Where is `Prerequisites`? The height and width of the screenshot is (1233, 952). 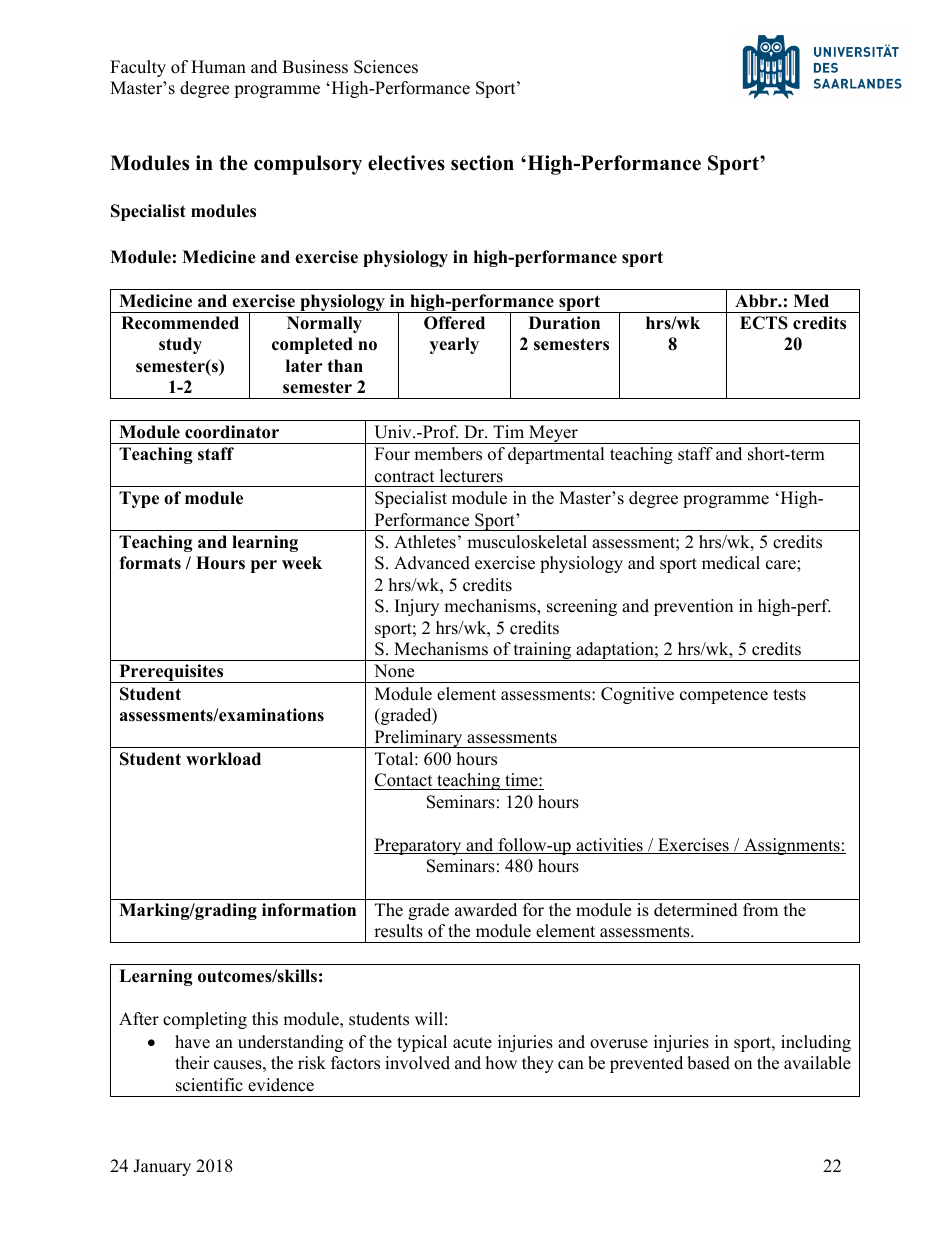
Prerequisites is located at coordinates (171, 673).
